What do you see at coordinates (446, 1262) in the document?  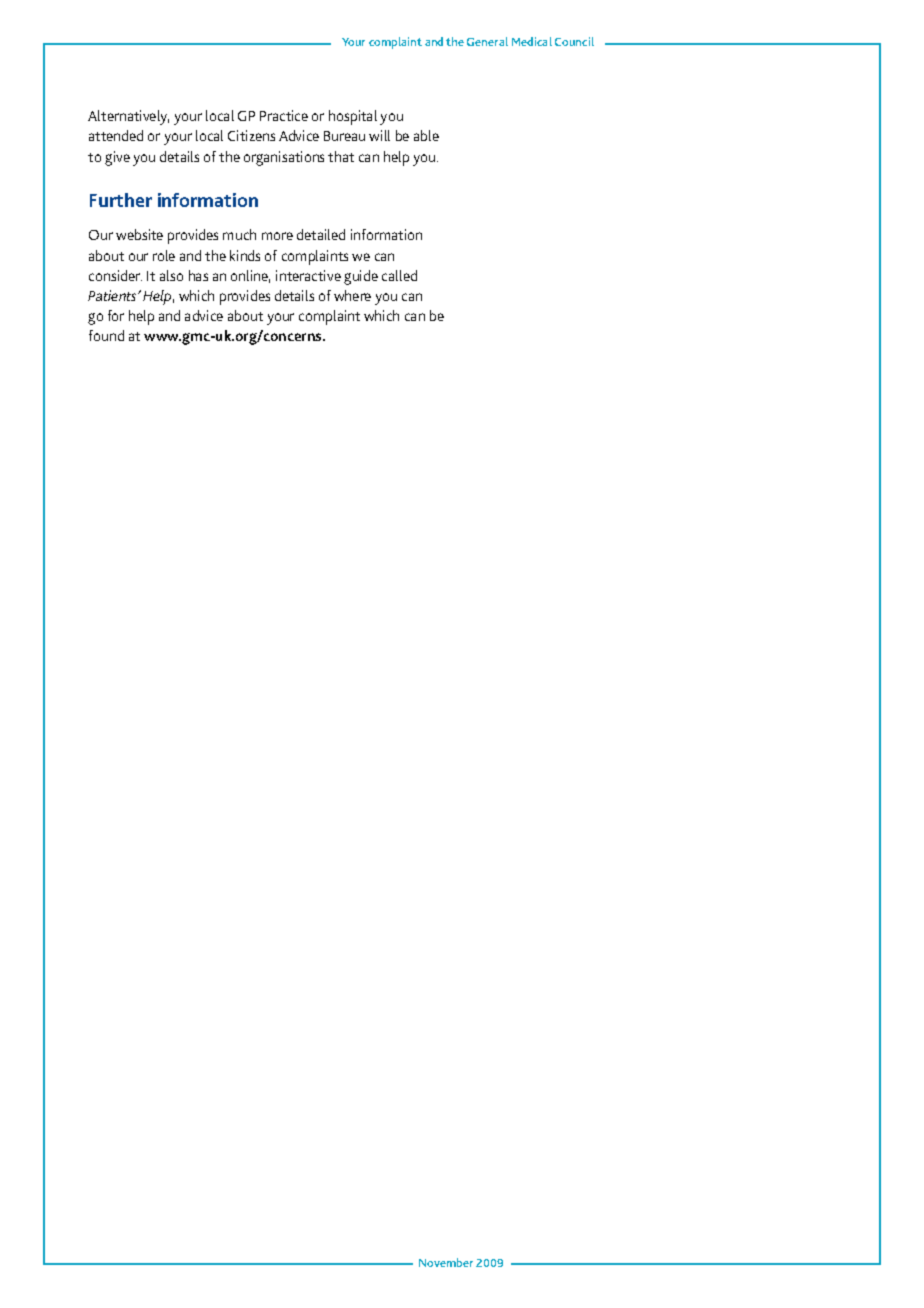 I see `November` at bounding box center [446, 1262].
